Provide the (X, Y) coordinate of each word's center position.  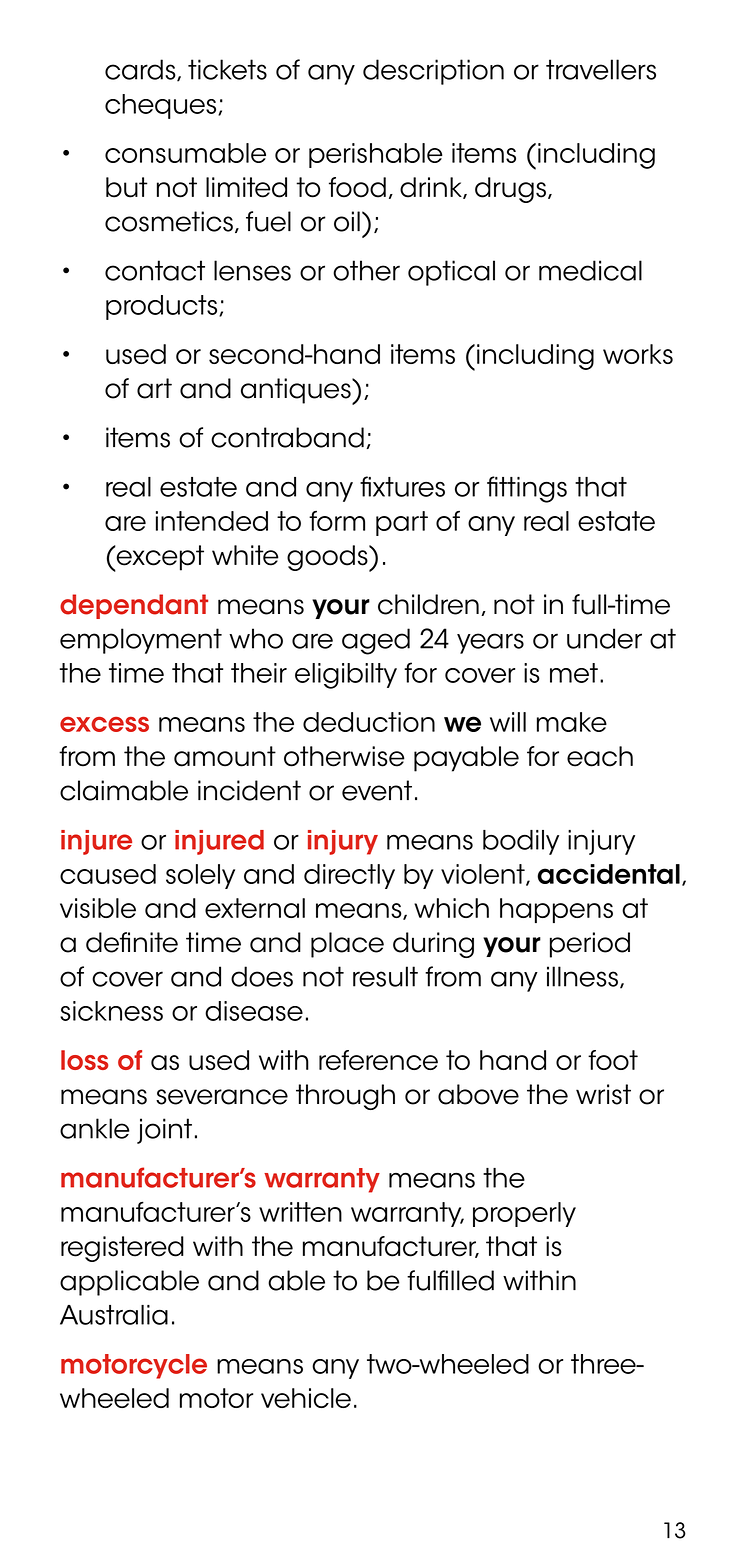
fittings (527, 489)
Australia (114, 1315)
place (347, 945)
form (337, 521)
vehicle (306, 1398)
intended (212, 521)
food (357, 187)
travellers (601, 69)
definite (132, 942)
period (590, 945)
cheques (162, 106)
